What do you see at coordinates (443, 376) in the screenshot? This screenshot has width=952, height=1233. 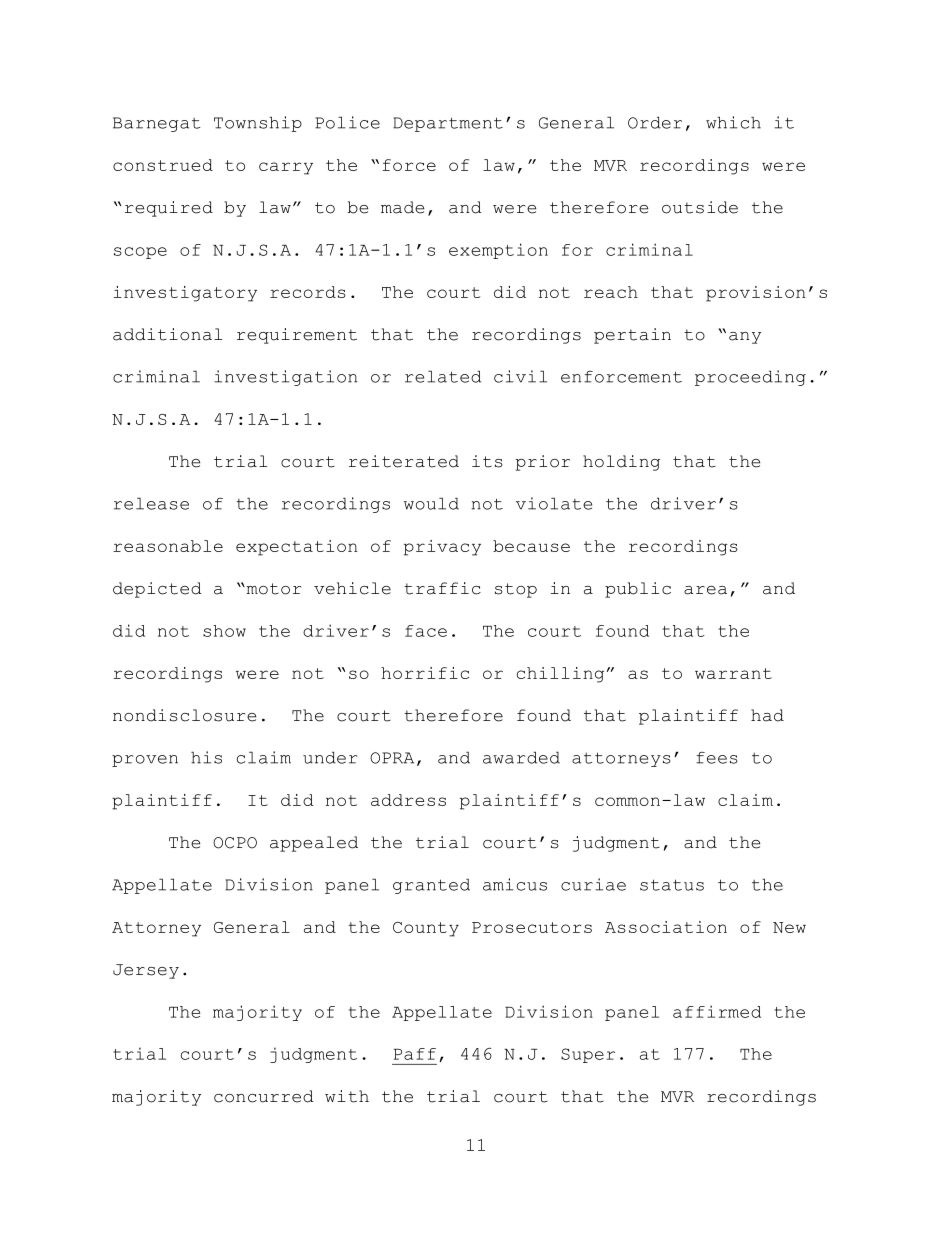 I see `related` at bounding box center [443, 376].
